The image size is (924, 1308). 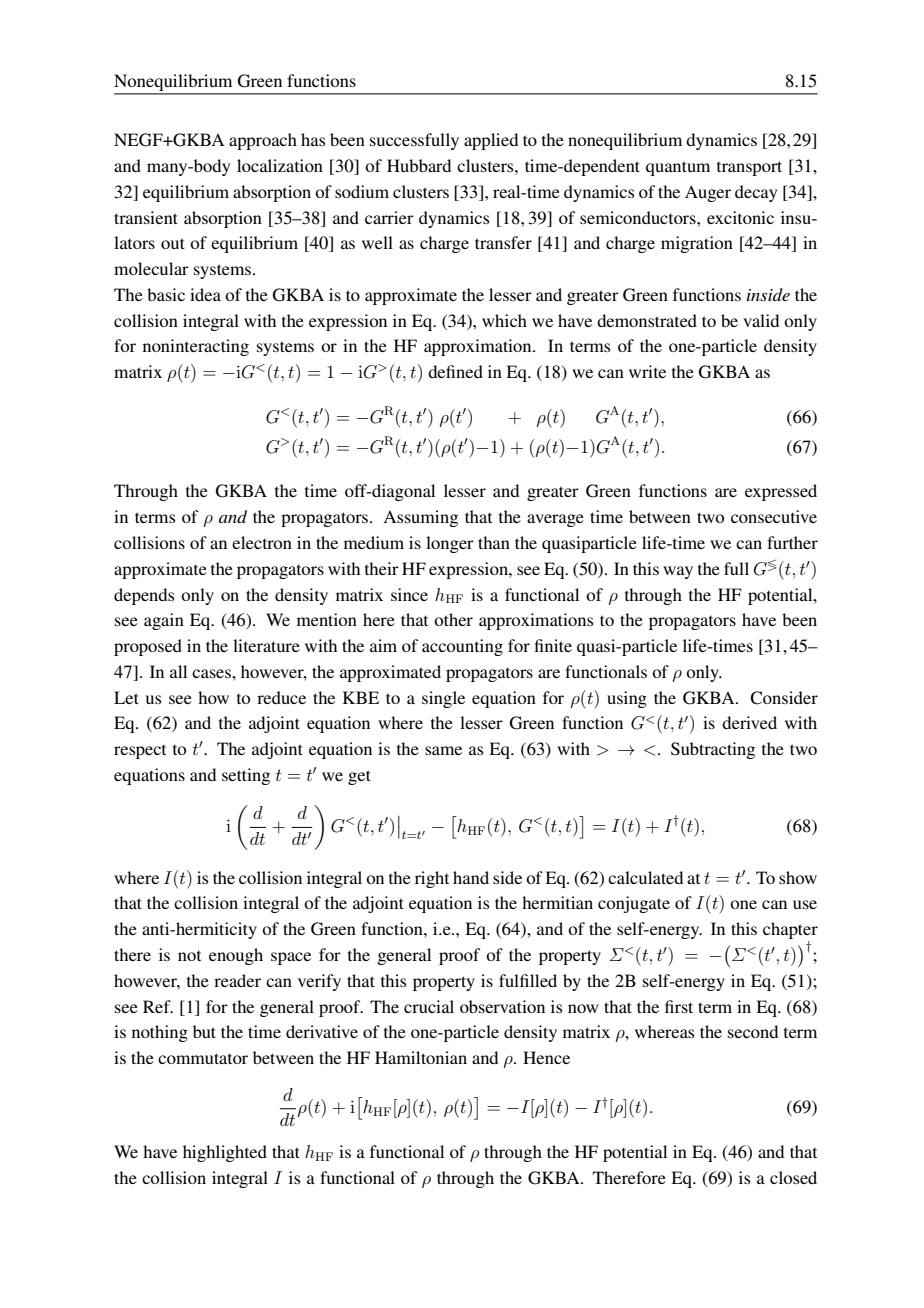 I want to click on approach, so click(x=263, y=141).
